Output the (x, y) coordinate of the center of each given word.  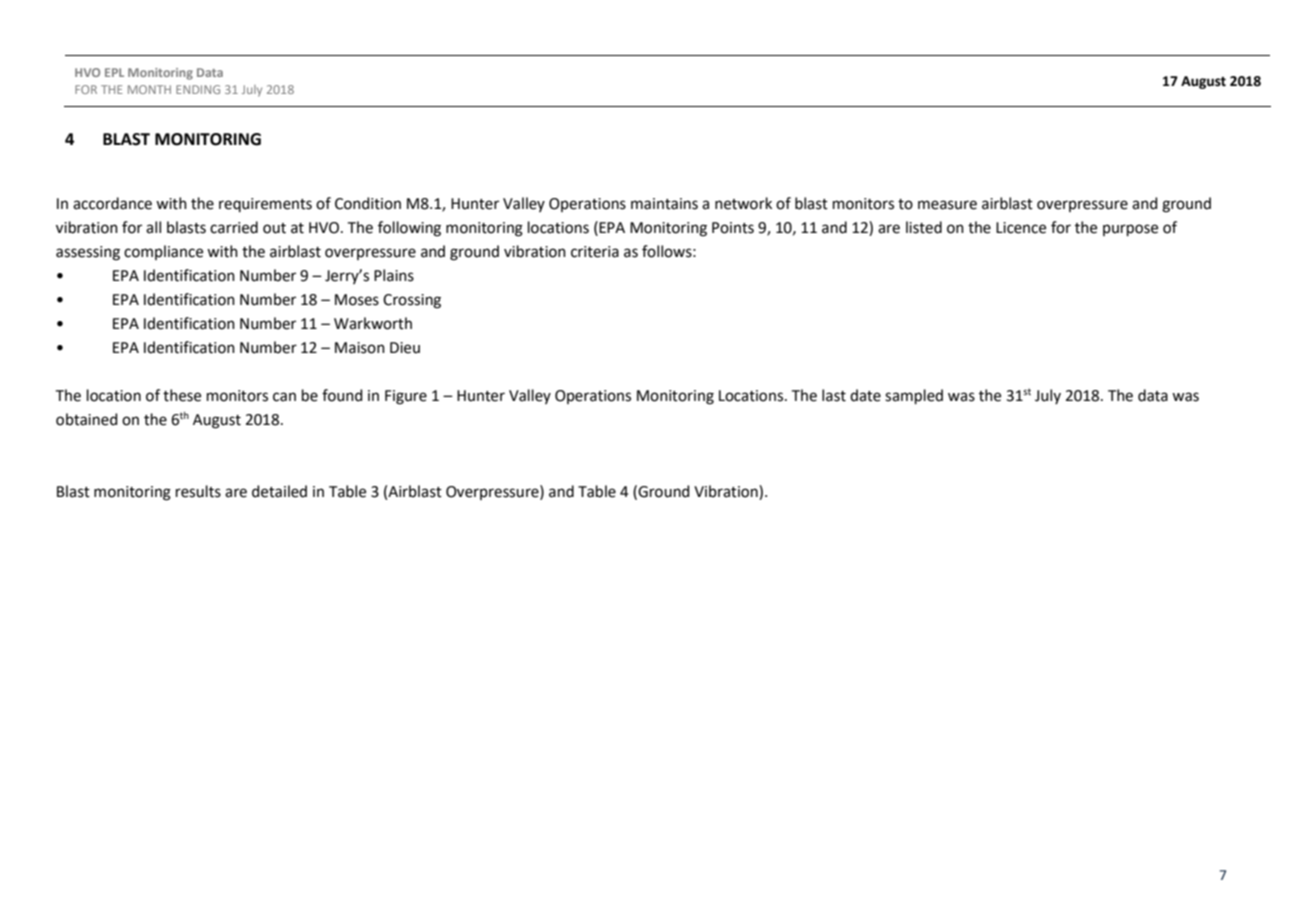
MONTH (149, 89)
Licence (1021, 228)
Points (733, 228)
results (198, 491)
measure (947, 205)
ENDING (198, 89)
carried (234, 227)
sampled (914, 396)
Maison (360, 348)
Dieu (405, 348)
